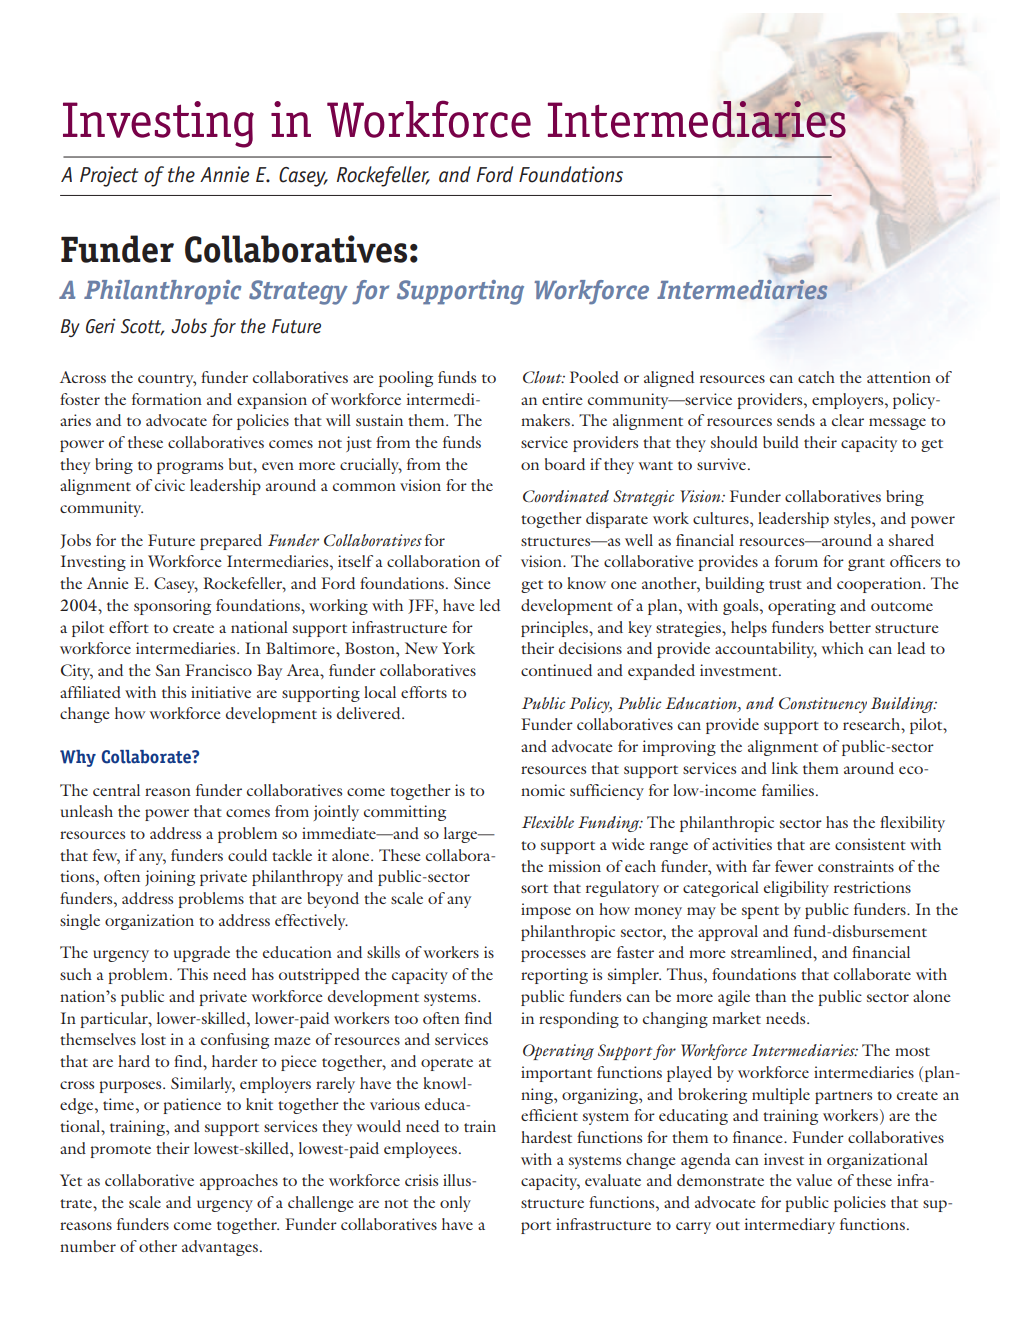 This screenshot has width=1022, height=1323. I want to click on sends, so click(796, 420).
